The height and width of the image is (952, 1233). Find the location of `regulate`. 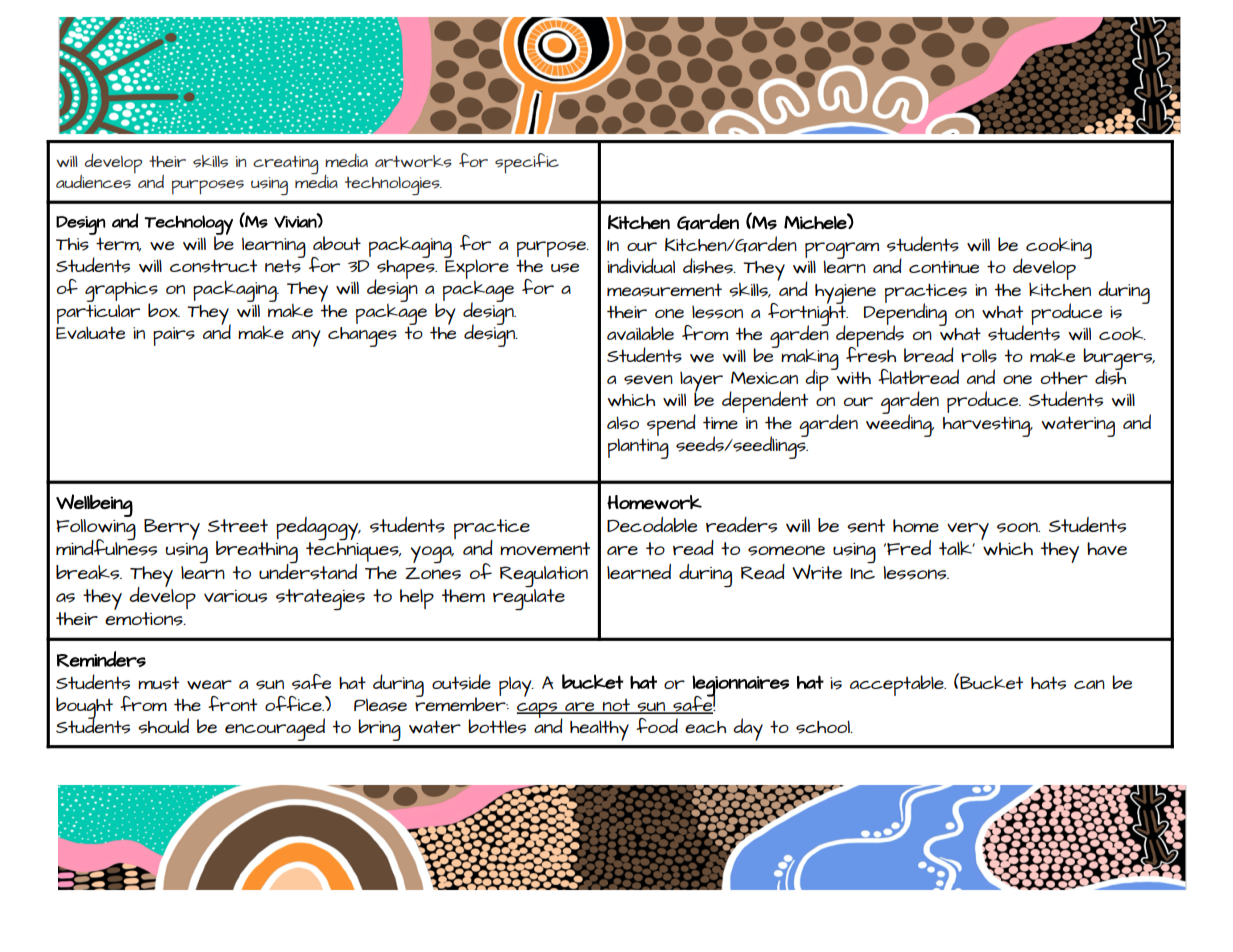

regulate is located at coordinates (529, 598).
